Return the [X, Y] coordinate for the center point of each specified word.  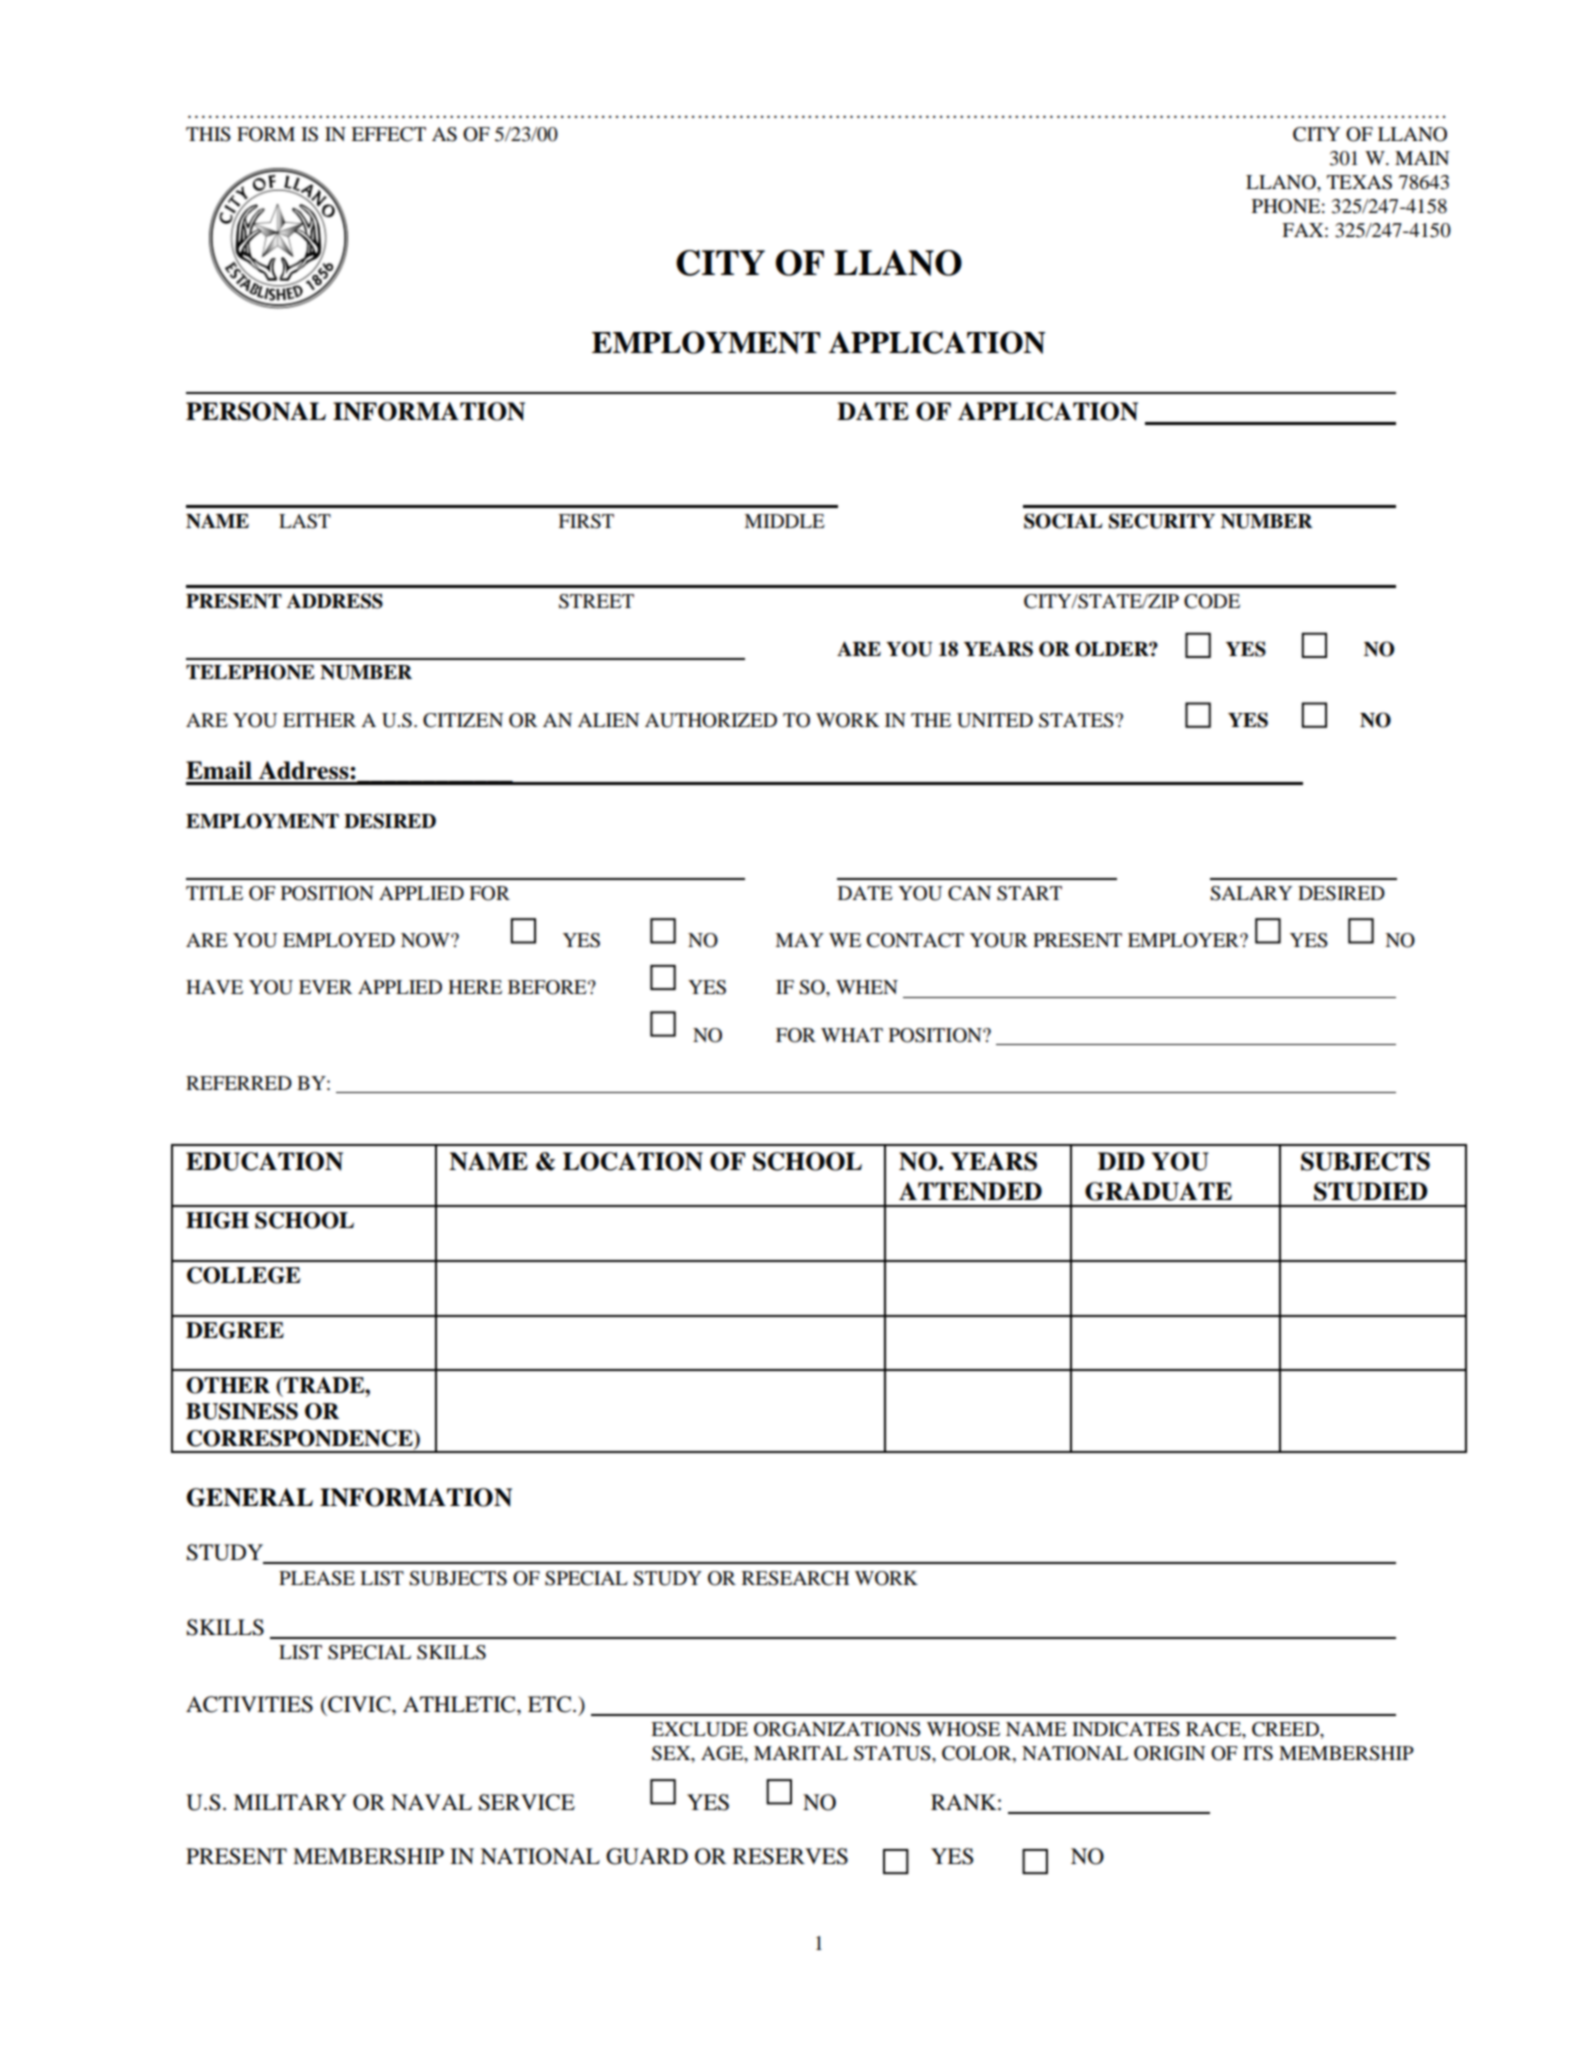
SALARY [1251, 893]
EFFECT [388, 134]
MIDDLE [784, 521]
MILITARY [289, 1802]
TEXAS [1359, 182]
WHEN [867, 987]
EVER [325, 987]
